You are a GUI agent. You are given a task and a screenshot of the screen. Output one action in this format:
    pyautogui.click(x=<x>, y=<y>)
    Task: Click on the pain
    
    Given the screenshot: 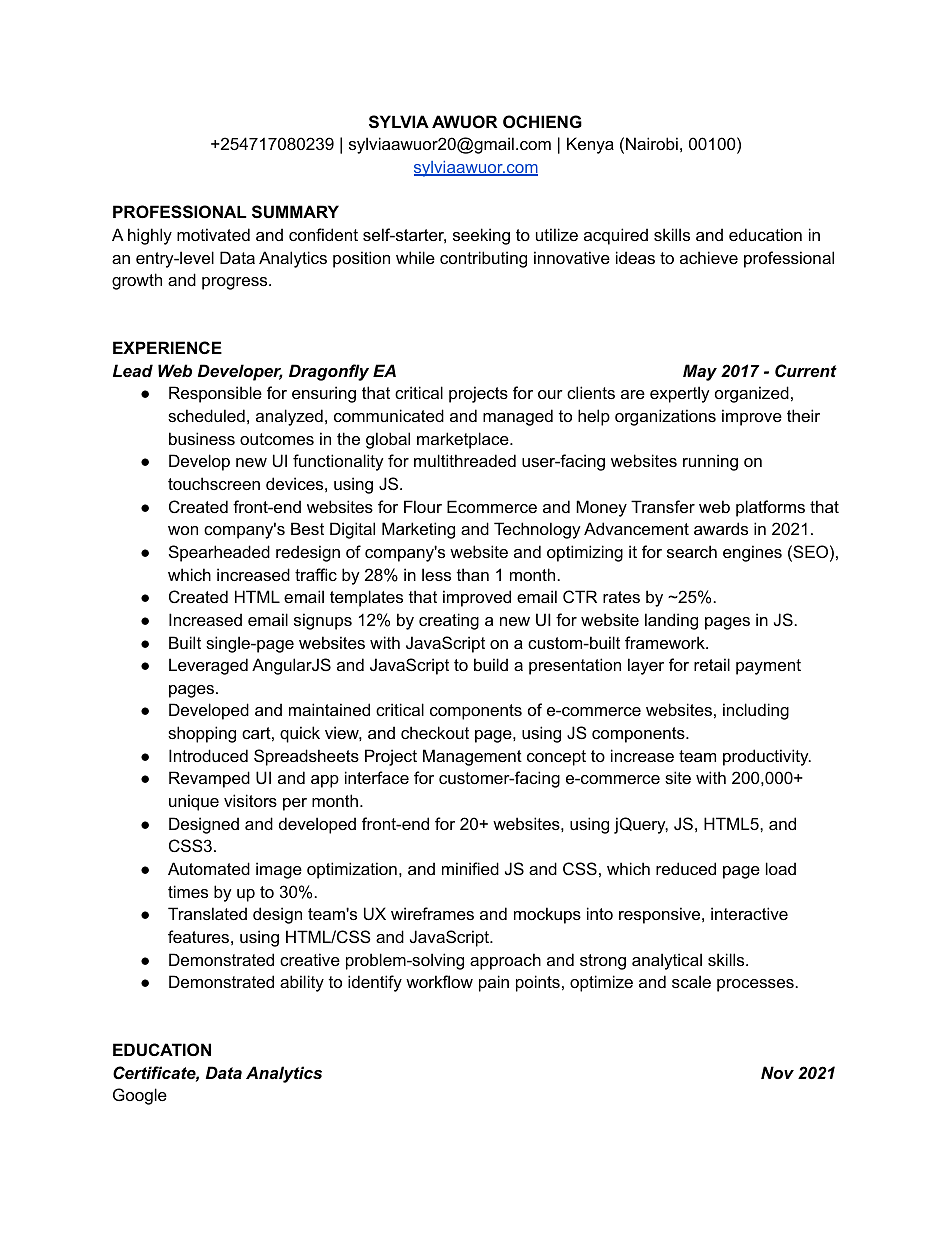 What is the action you would take?
    pyautogui.click(x=494, y=983)
